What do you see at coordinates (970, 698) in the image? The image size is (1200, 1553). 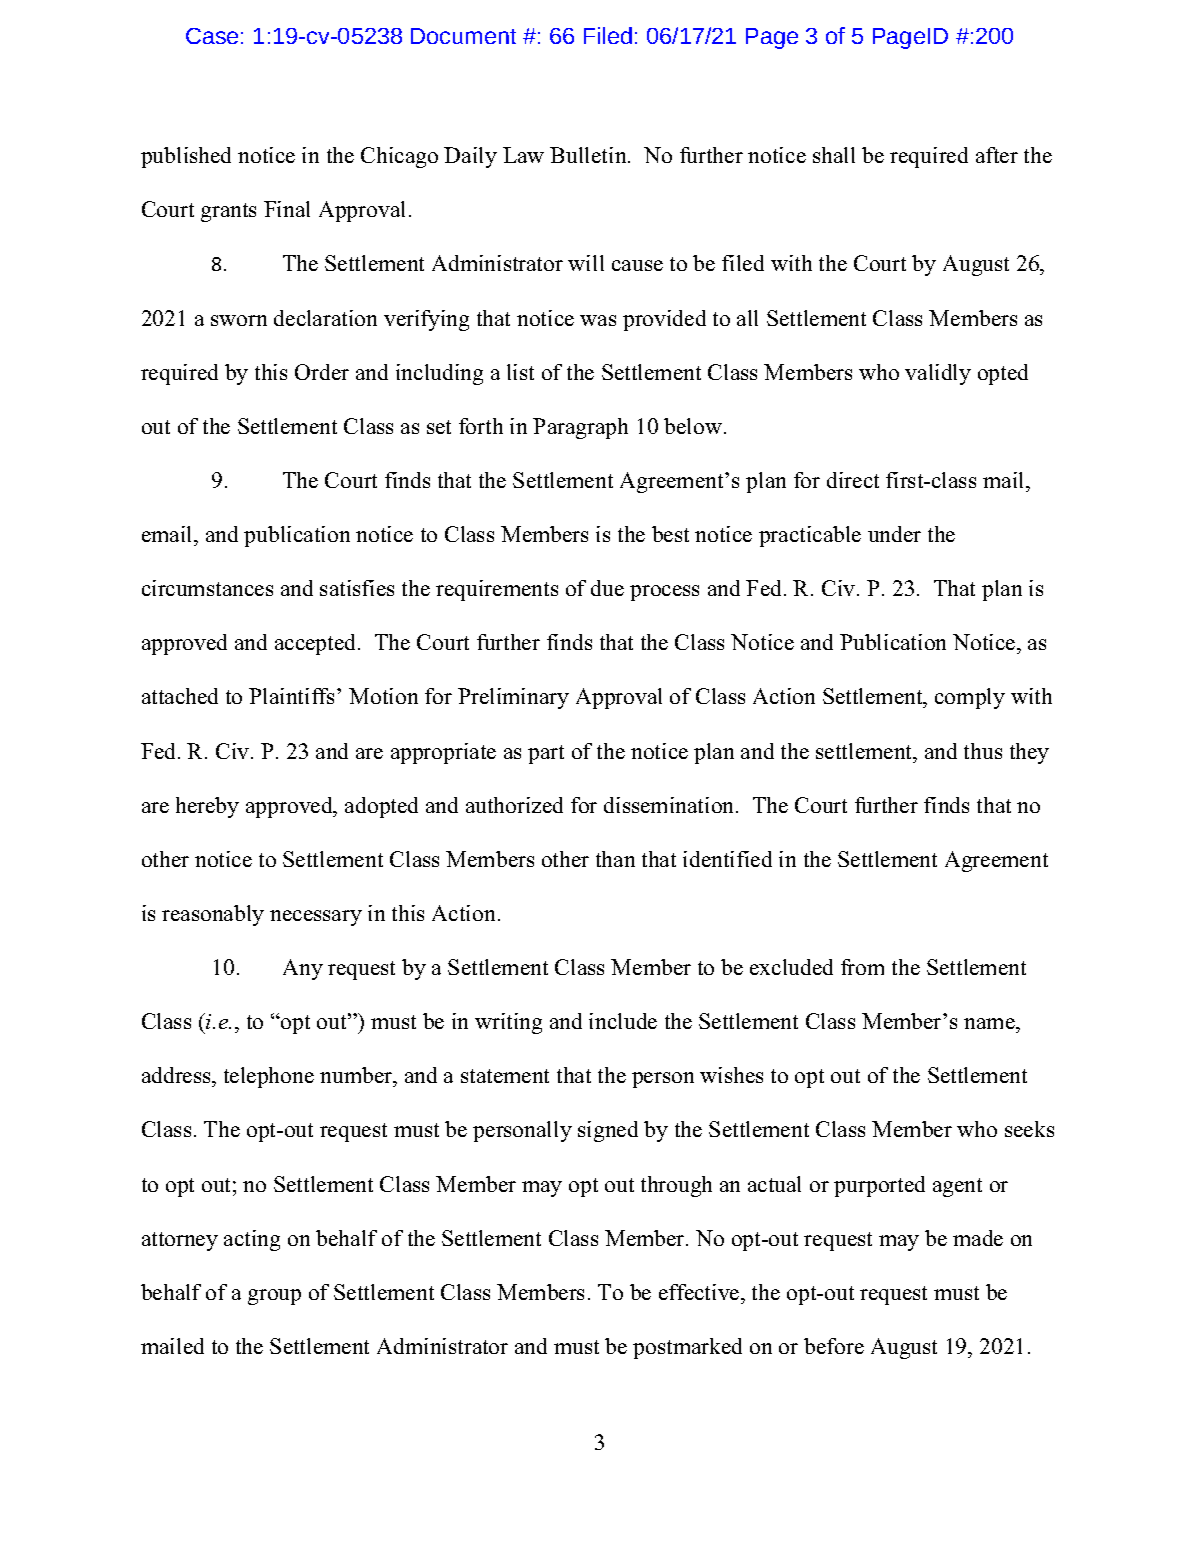 I see `comply` at bounding box center [970, 698].
